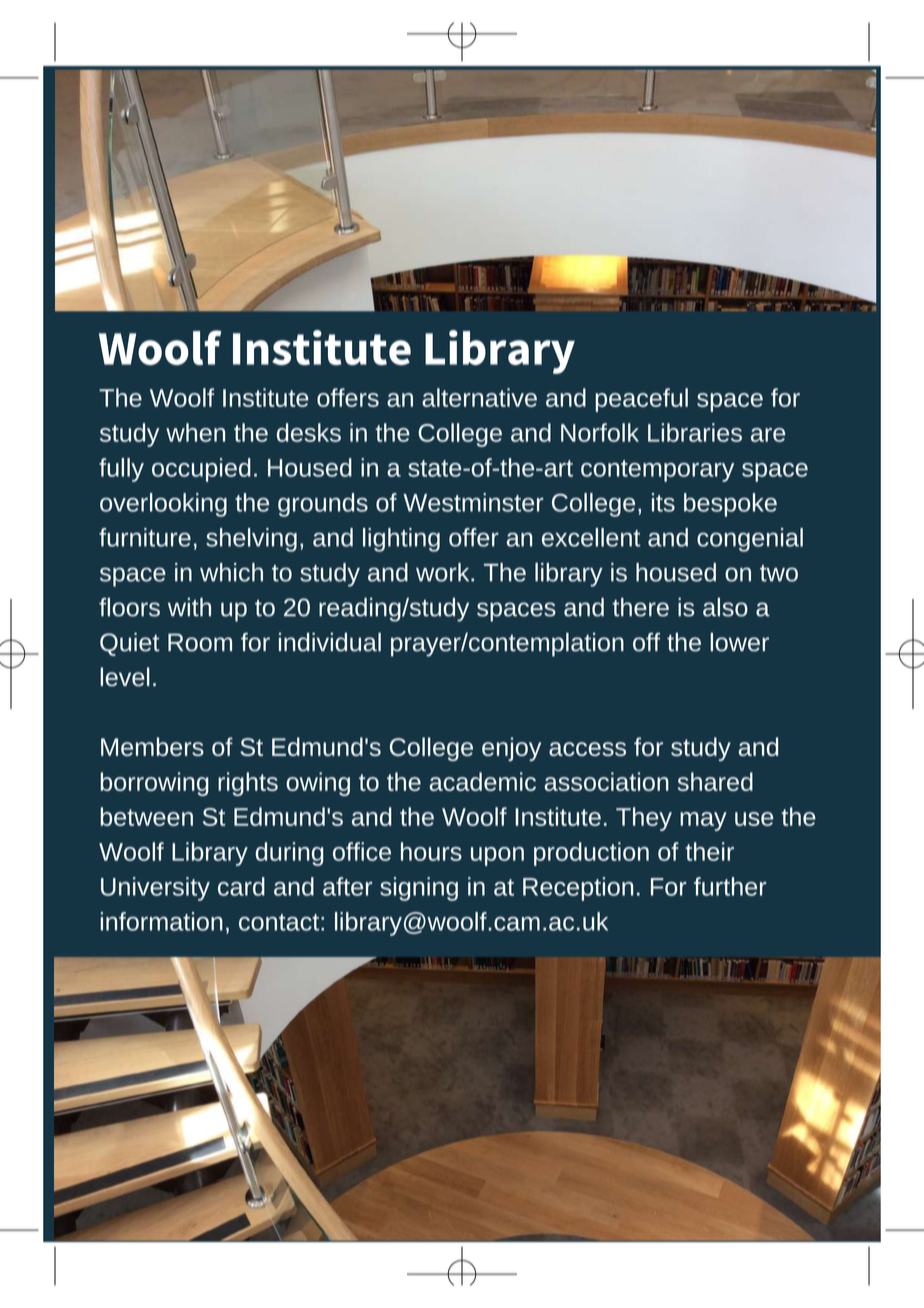 This screenshot has width=924, height=1308. Describe the element at coordinates (695, 432) in the screenshot. I see `Libraries` at that location.
